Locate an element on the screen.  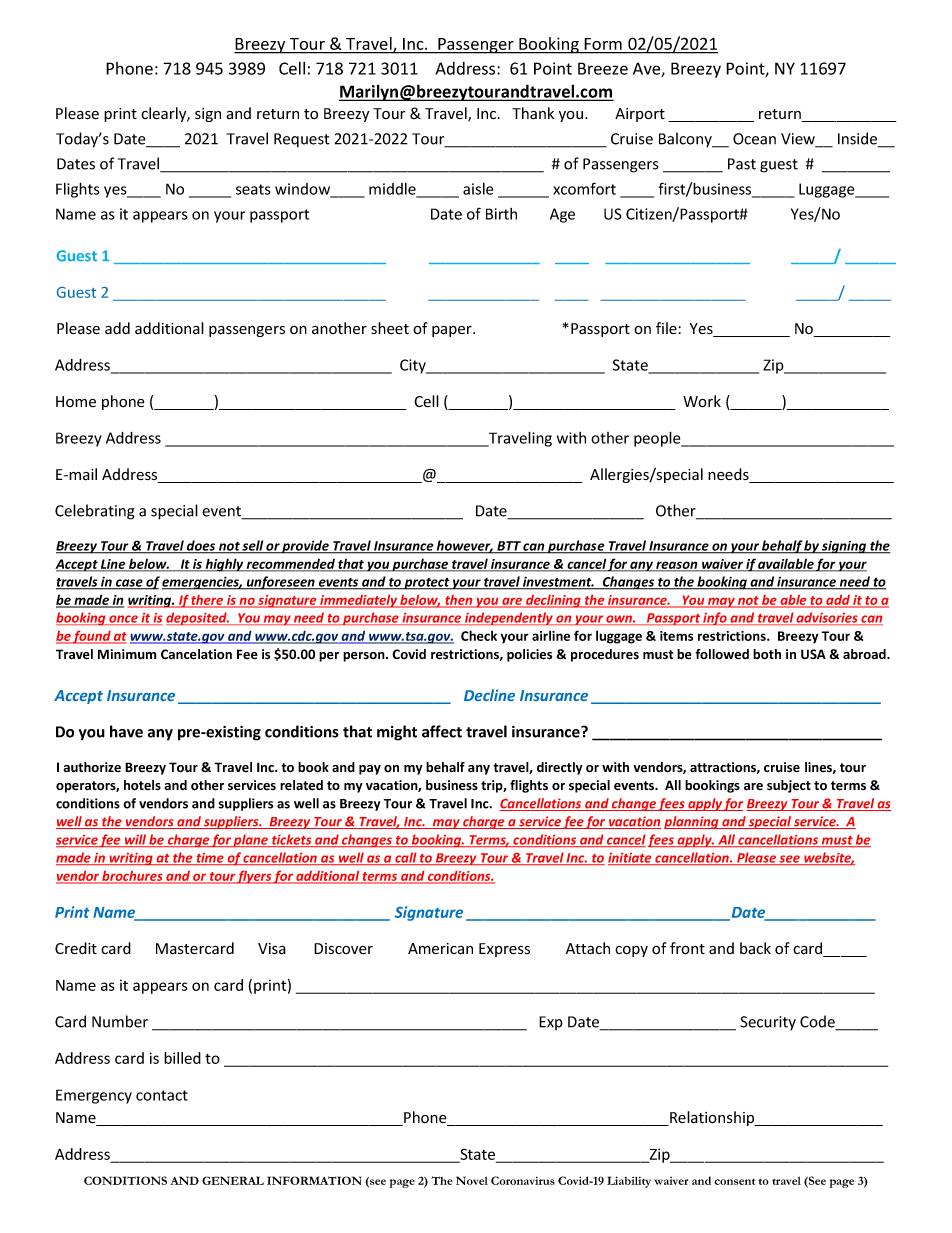
American is located at coordinates (440, 949).
